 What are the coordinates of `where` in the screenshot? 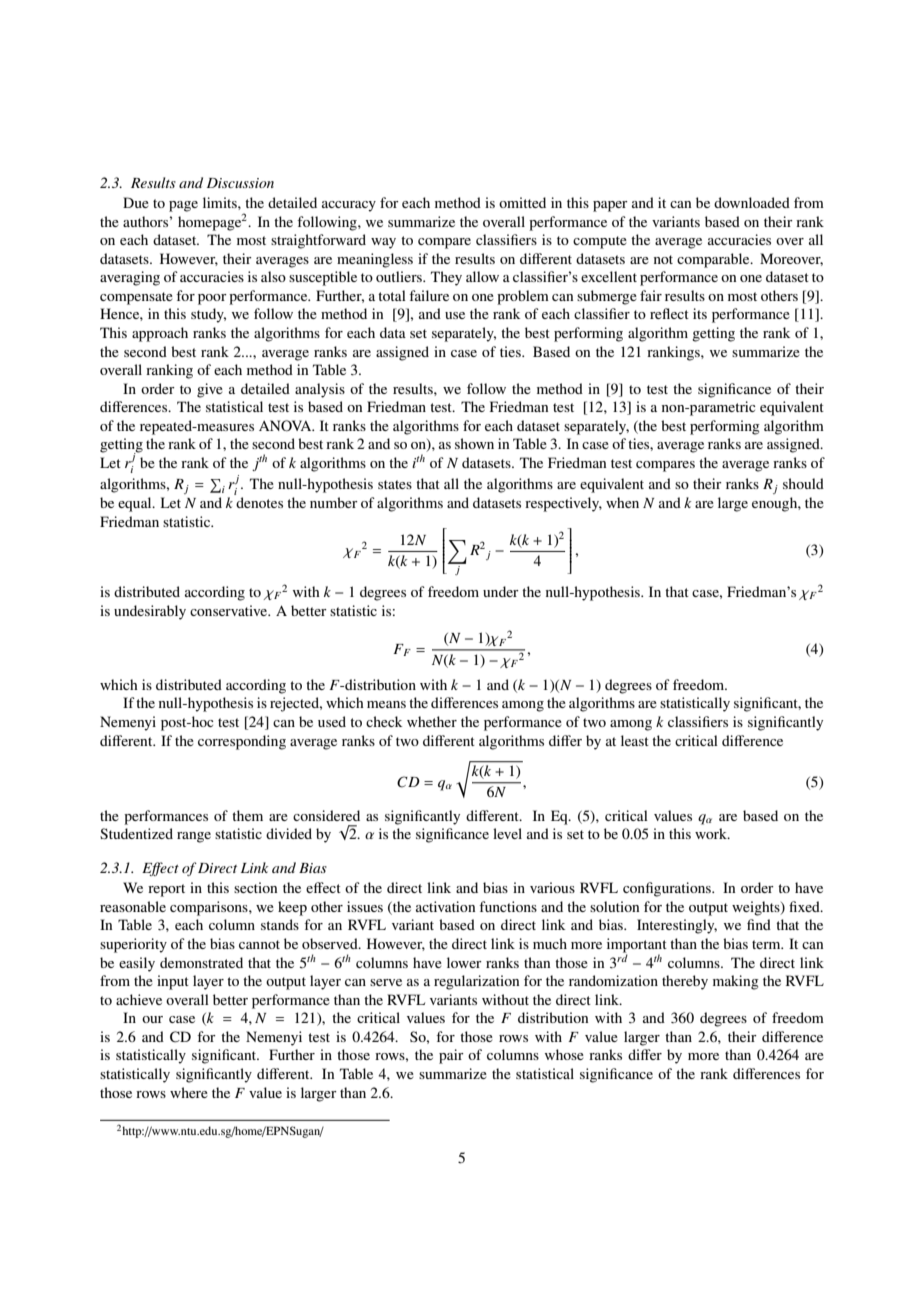 It's located at (189, 1092).
